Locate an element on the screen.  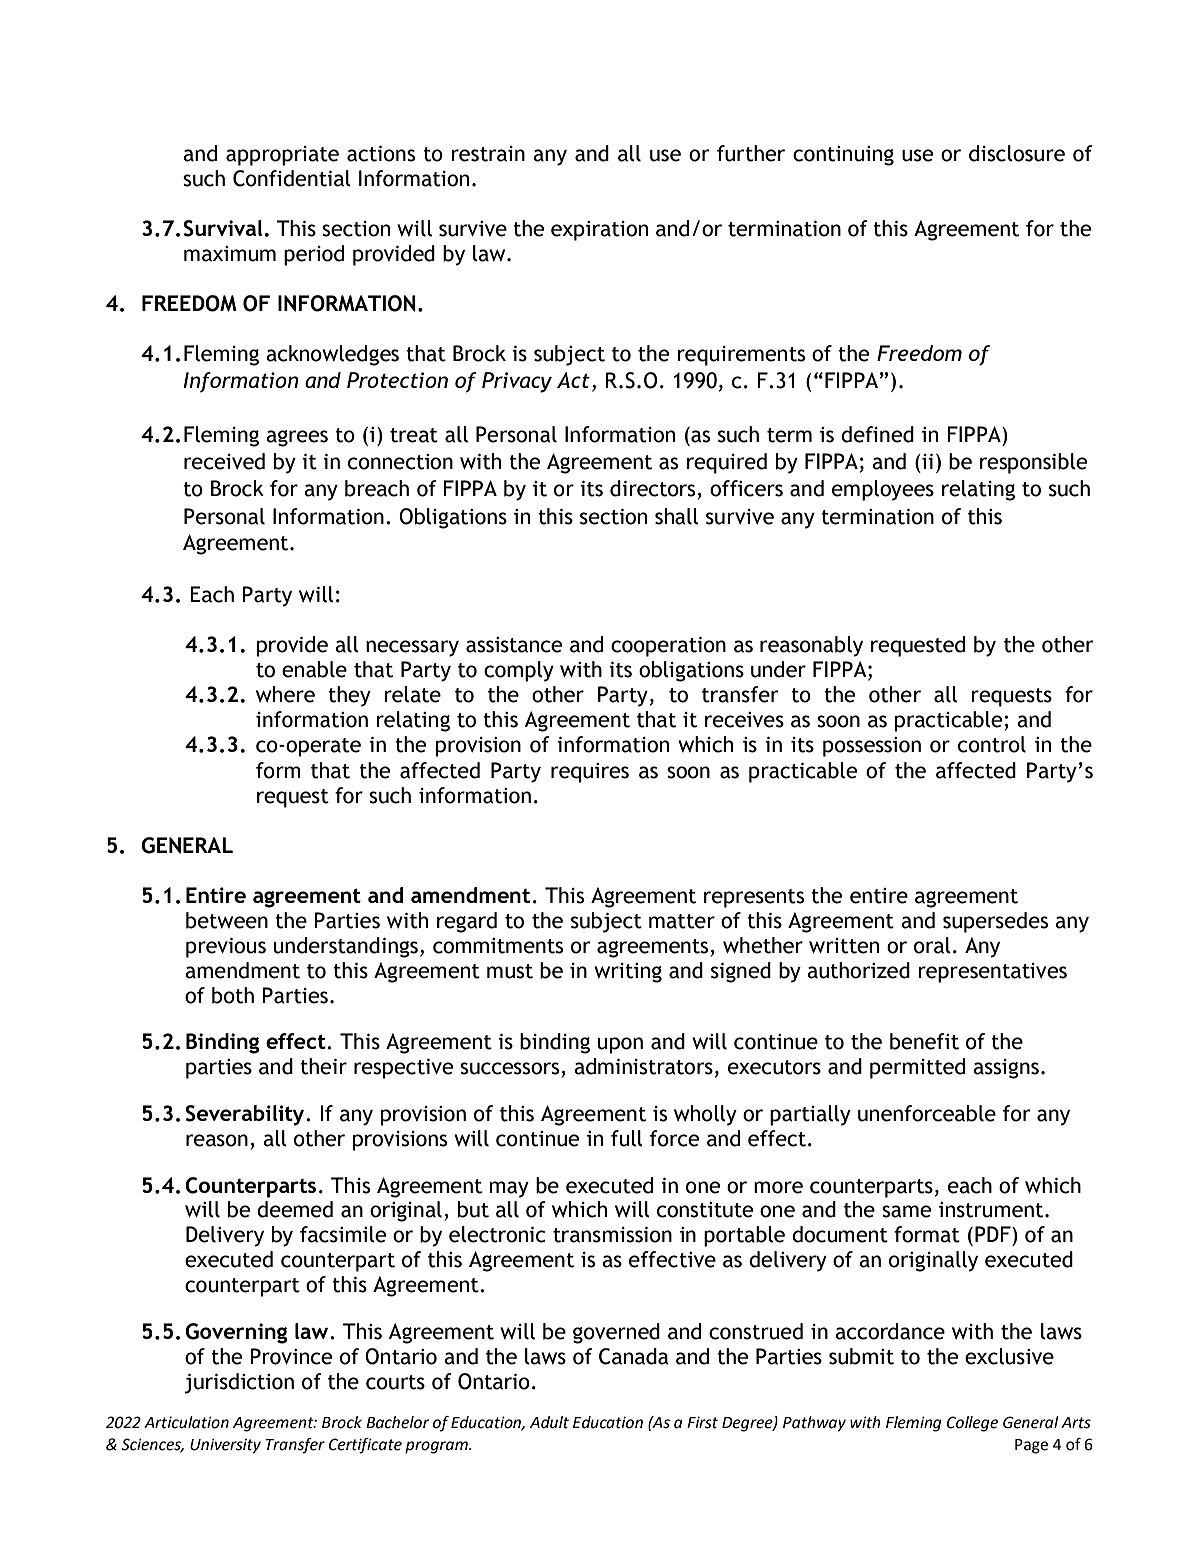
both is located at coordinates (233, 995).
